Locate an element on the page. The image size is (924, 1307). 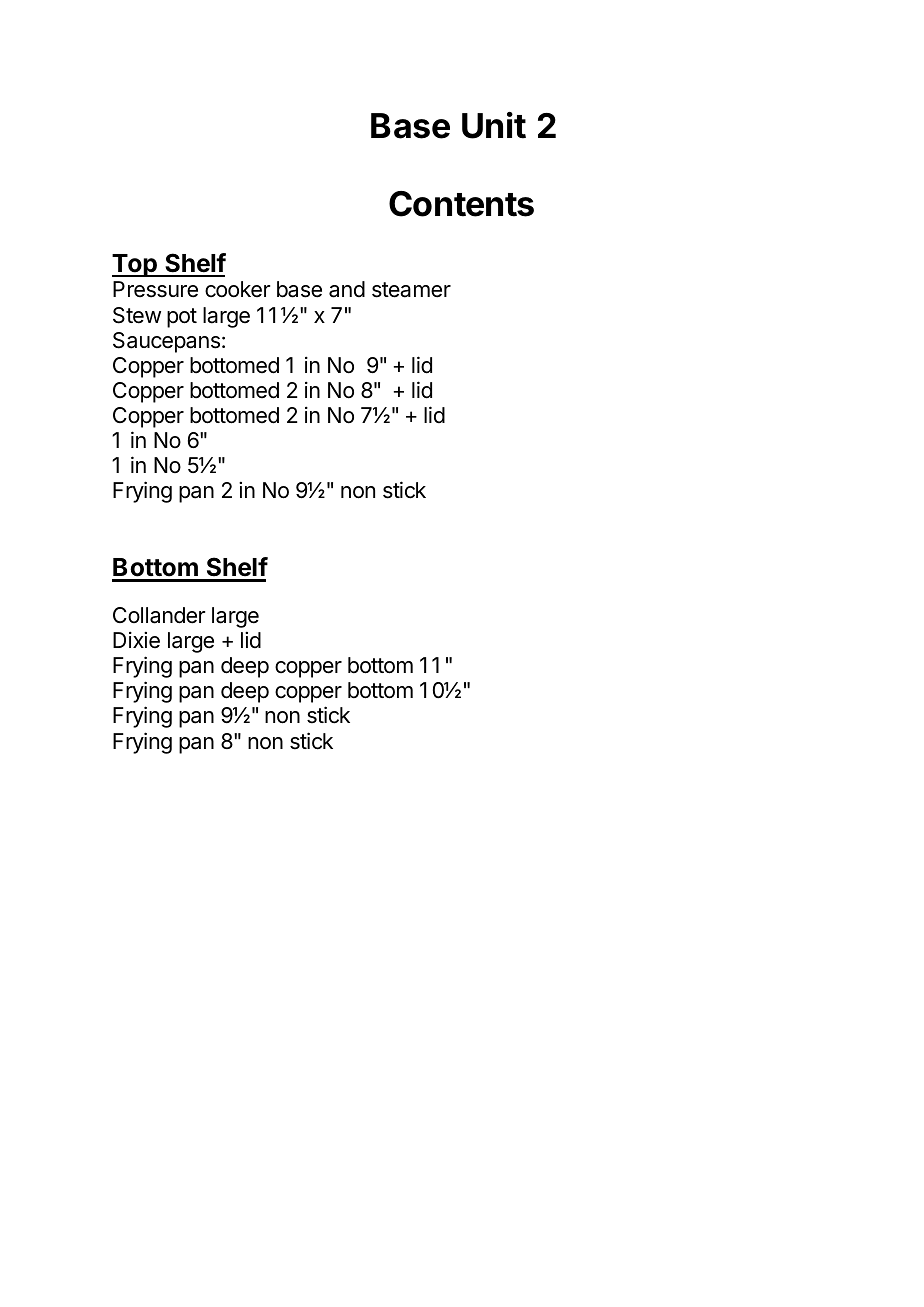
pot is located at coordinates (182, 318).
